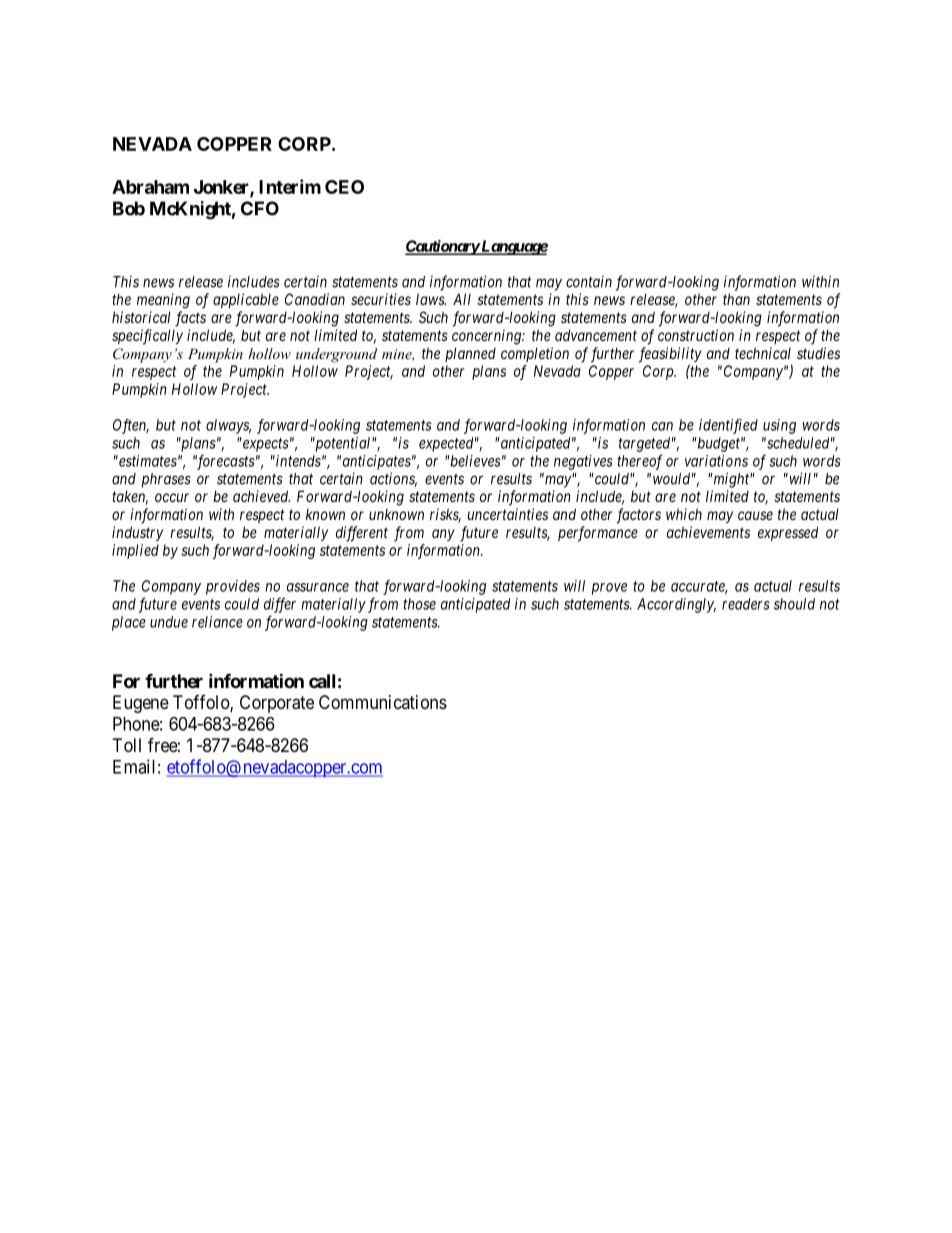 The image size is (952, 1233). I want to click on negatives, so click(583, 462).
